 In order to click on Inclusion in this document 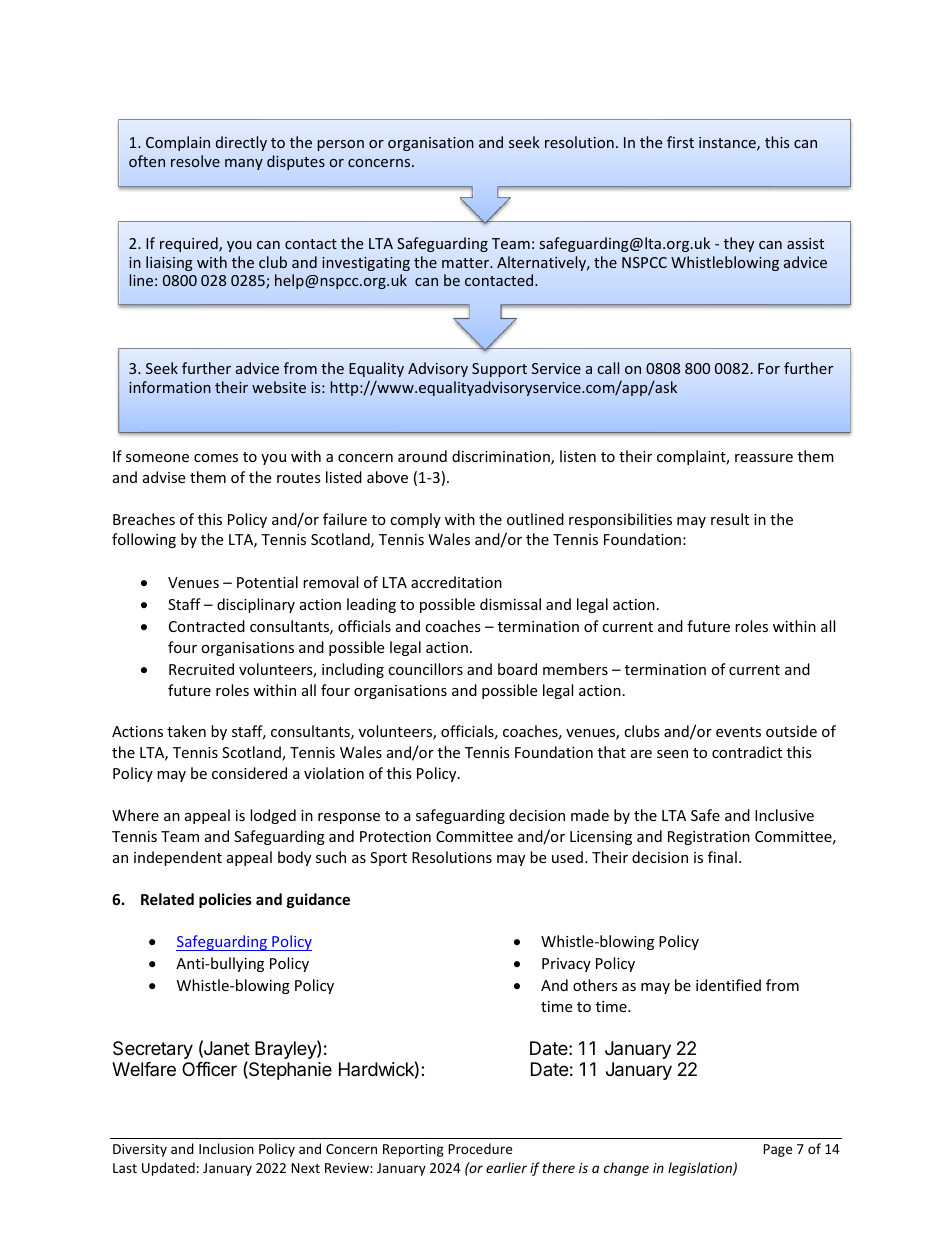, I will do `click(226, 1148)`.
